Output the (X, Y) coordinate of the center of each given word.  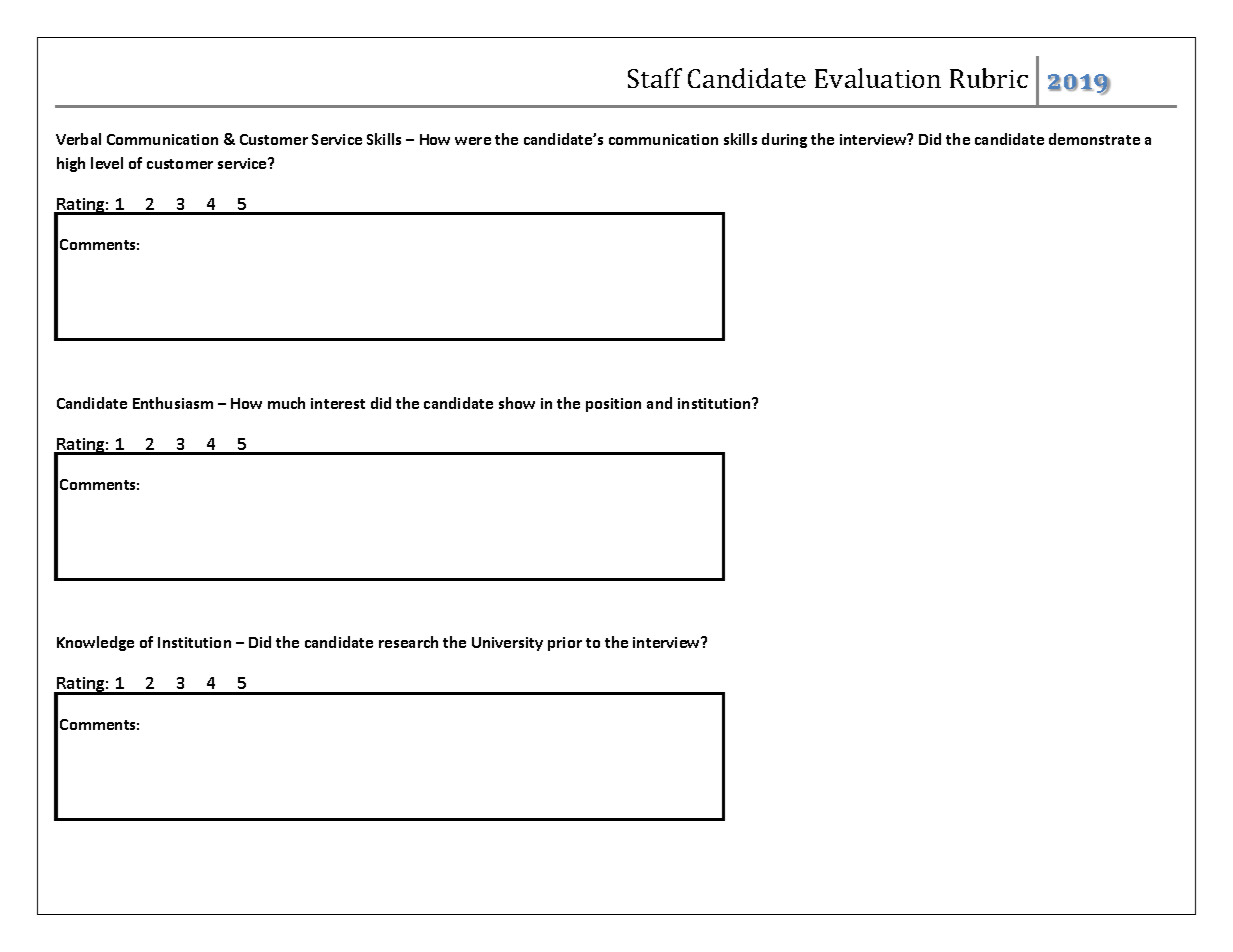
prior (565, 644)
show (517, 403)
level (107, 163)
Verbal (78, 139)
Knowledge (95, 643)
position (613, 405)
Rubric (989, 78)
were (473, 141)
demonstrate (1094, 139)
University (507, 644)
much (286, 403)
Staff (655, 78)
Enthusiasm (173, 403)
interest (338, 403)
